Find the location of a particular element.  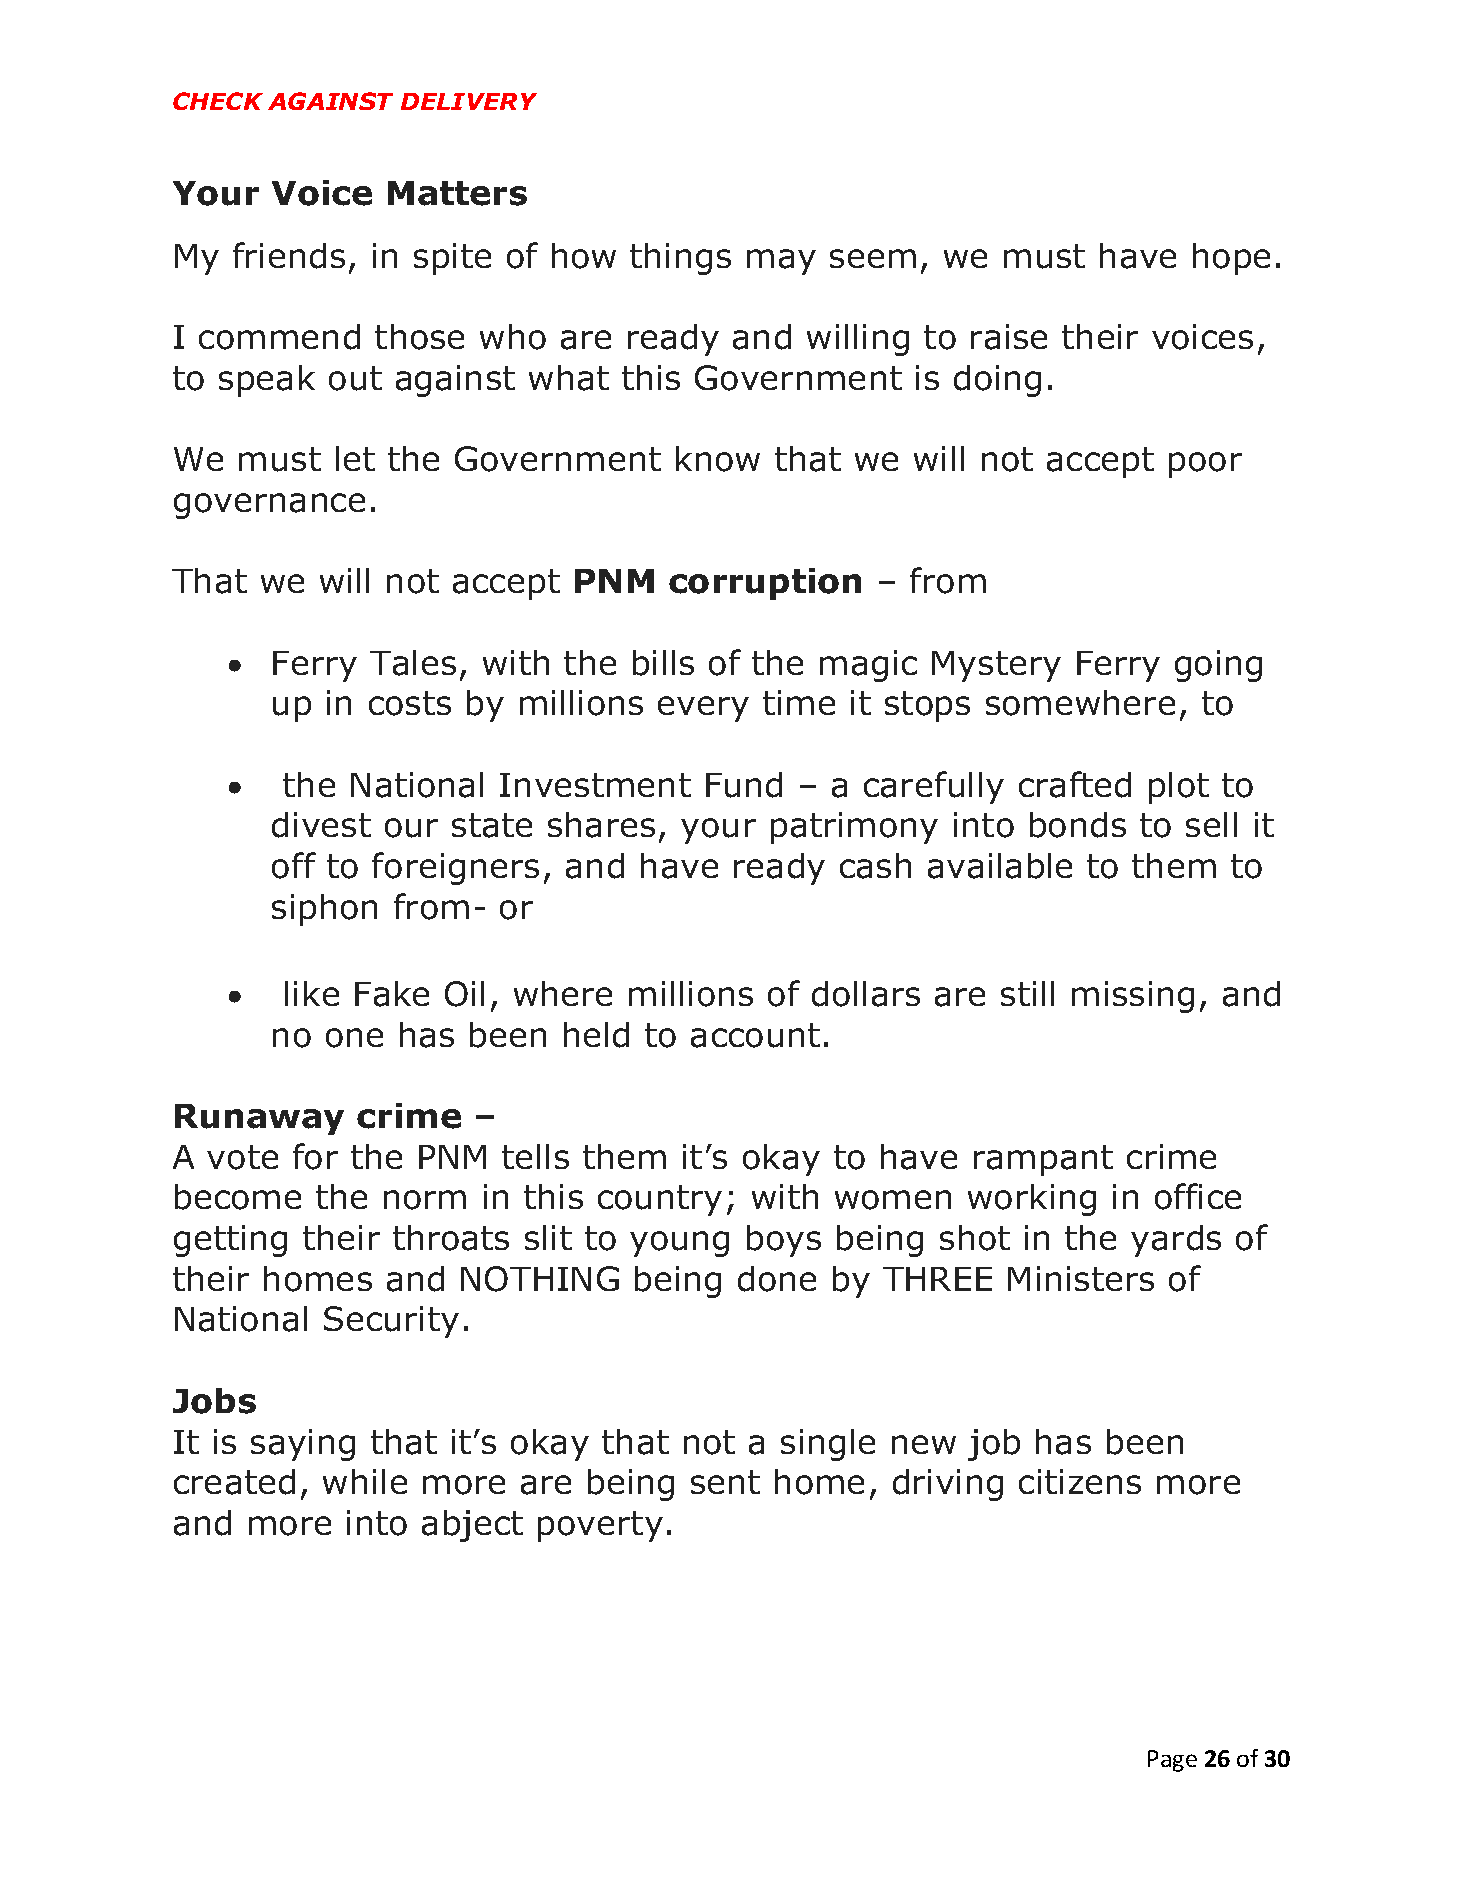

hope is located at coordinates (1231, 259).
